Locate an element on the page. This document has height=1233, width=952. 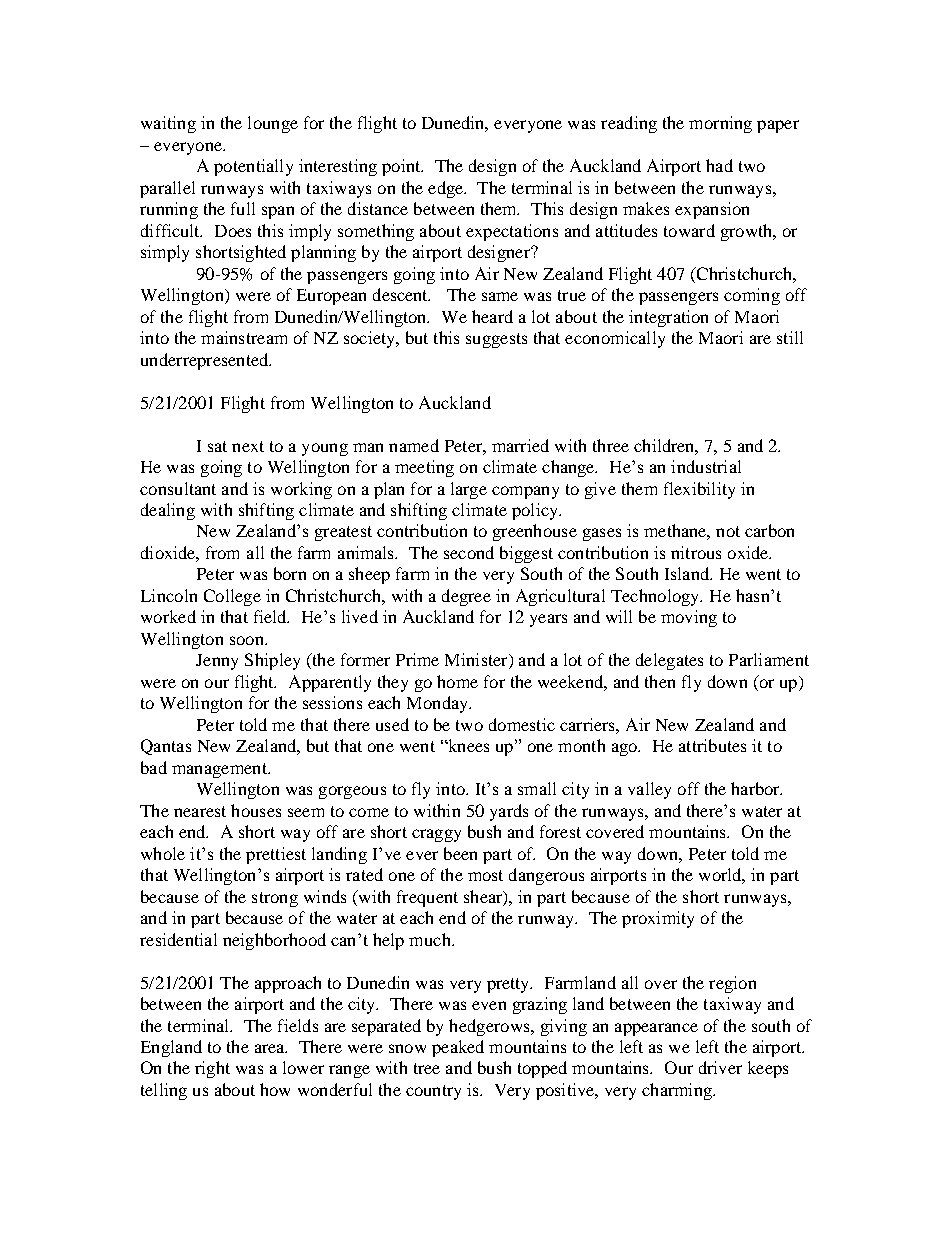
had is located at coordinates (719, 165).
